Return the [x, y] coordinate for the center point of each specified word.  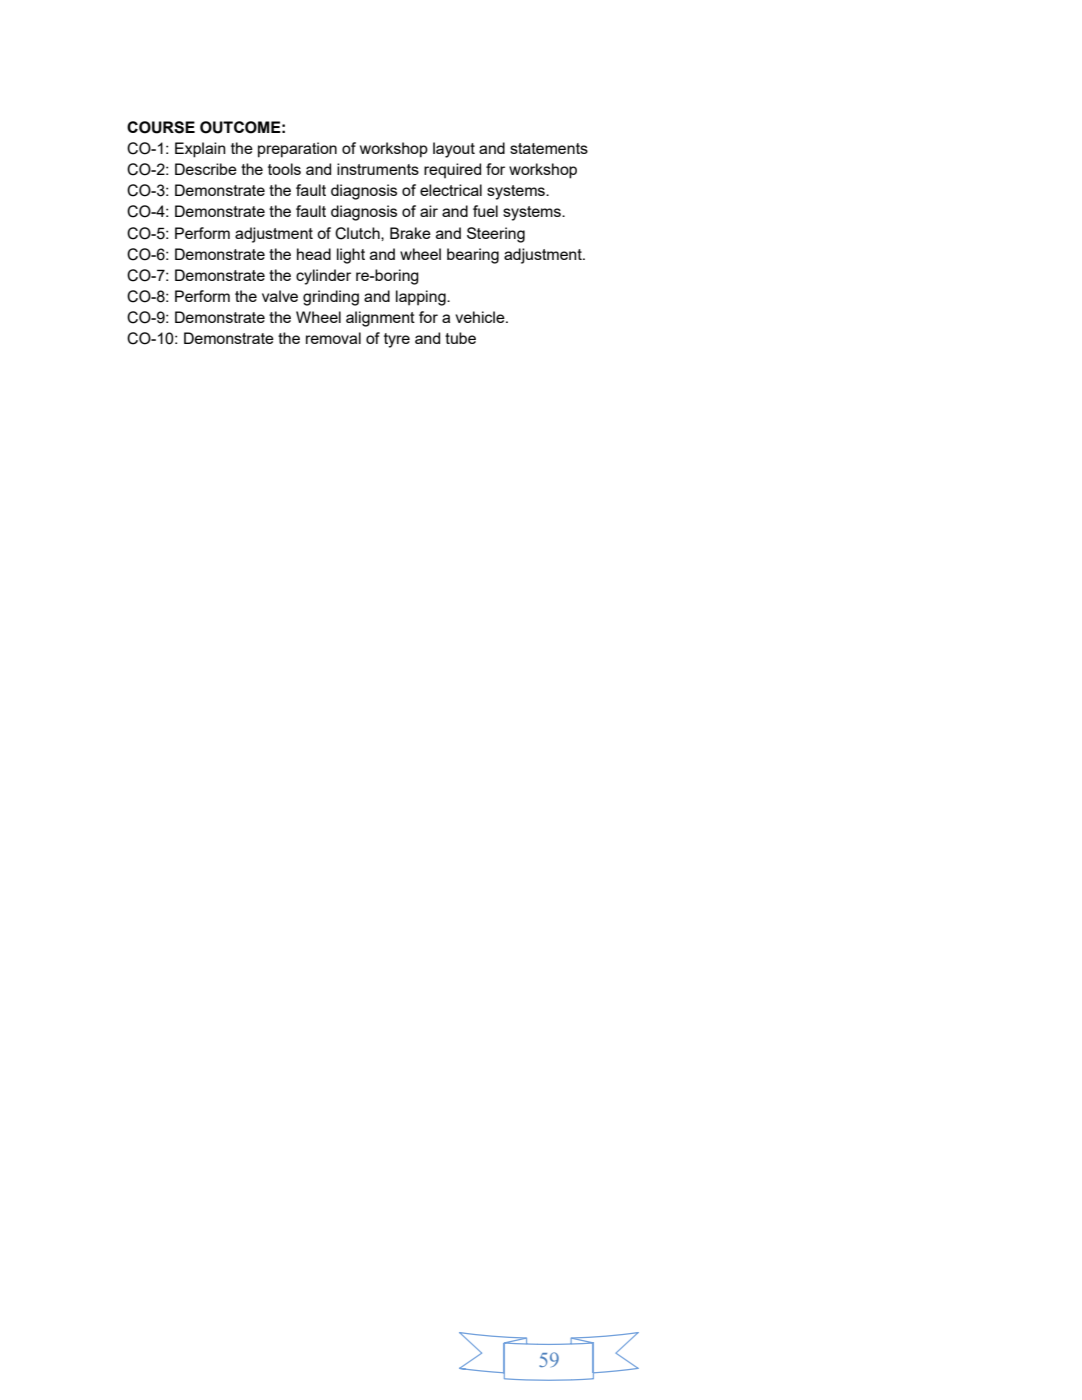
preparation [297, 150]
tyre [397, 340]
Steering [496, 235]
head [314, 254]
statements [549, 148]
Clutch [358, 233]
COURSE [161, 127]
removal [333, 338]
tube [460, 338]
